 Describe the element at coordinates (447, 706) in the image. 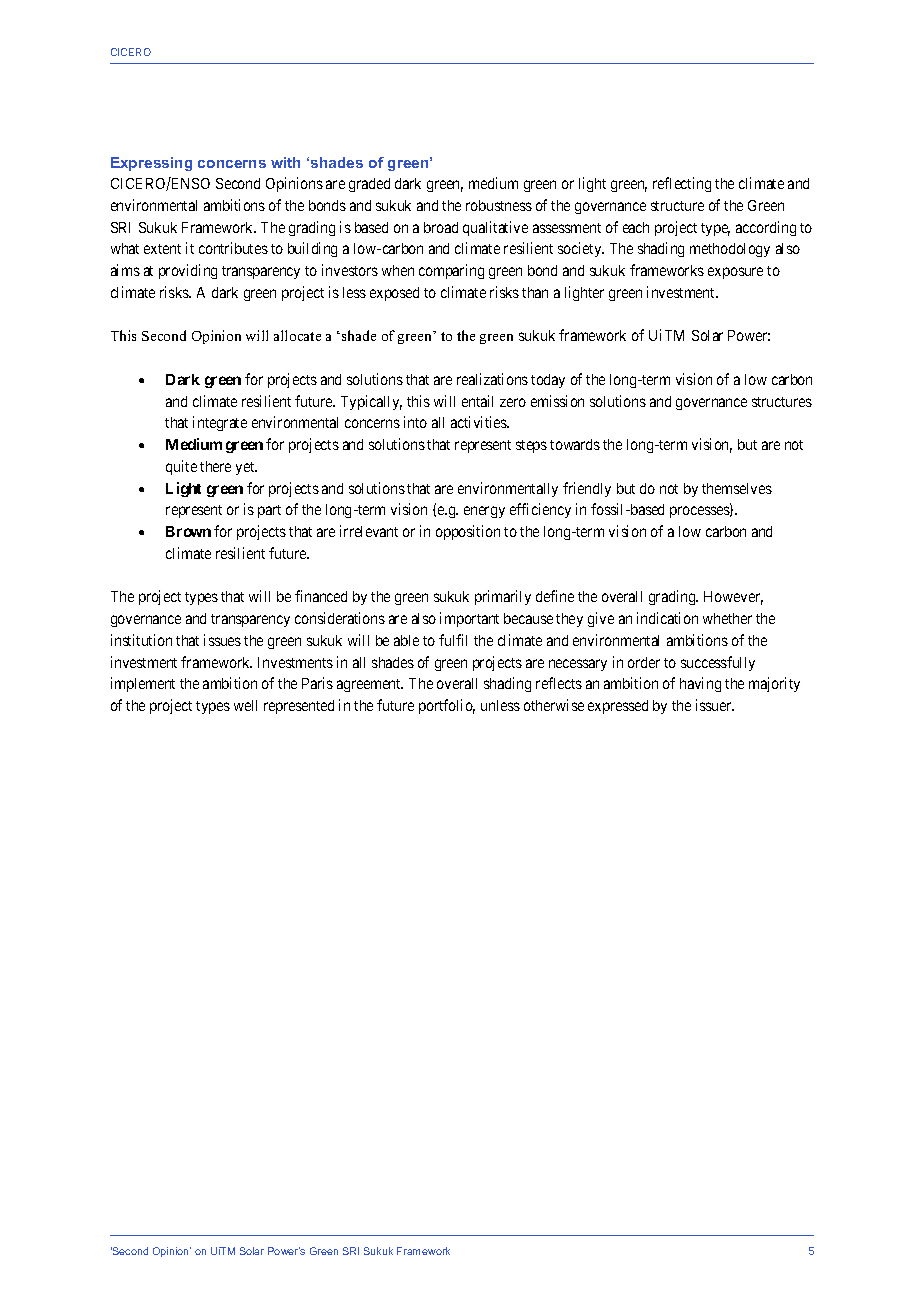

I see `portfolio` at that location.
